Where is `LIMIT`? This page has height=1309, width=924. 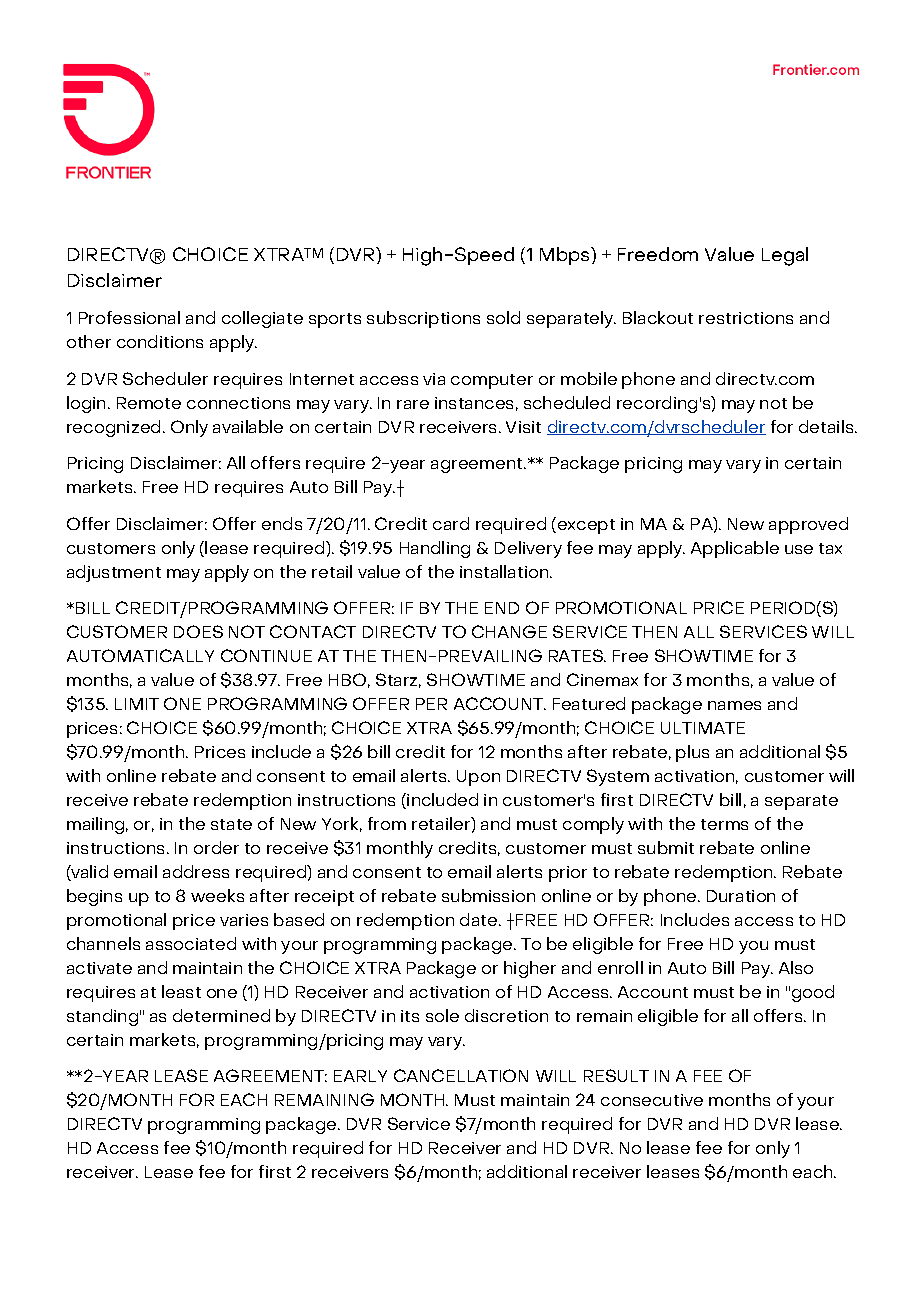 LIMIT is located at coordinates (137, 704).
